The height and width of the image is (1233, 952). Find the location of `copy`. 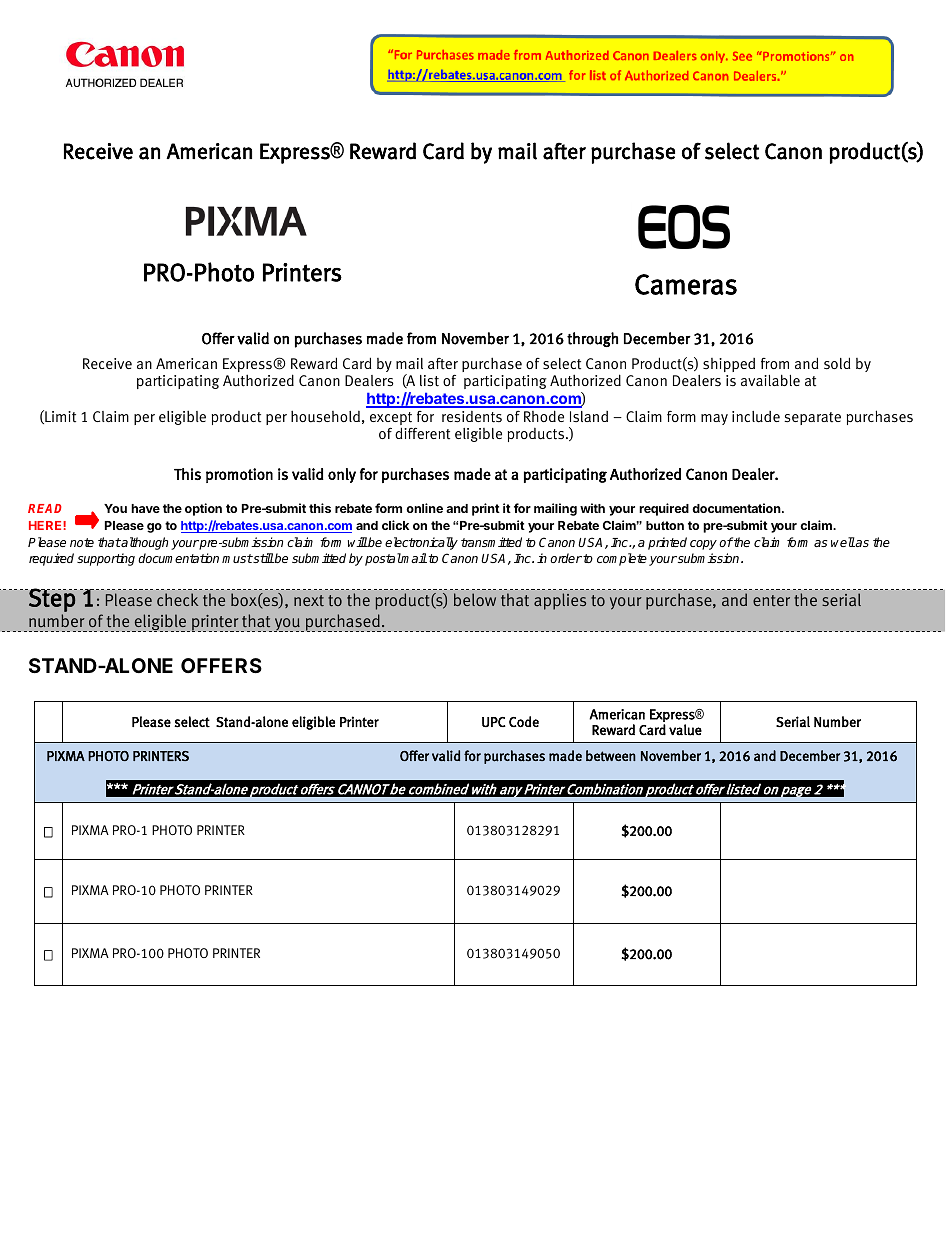

copy is located at coordinates (703, 545).
